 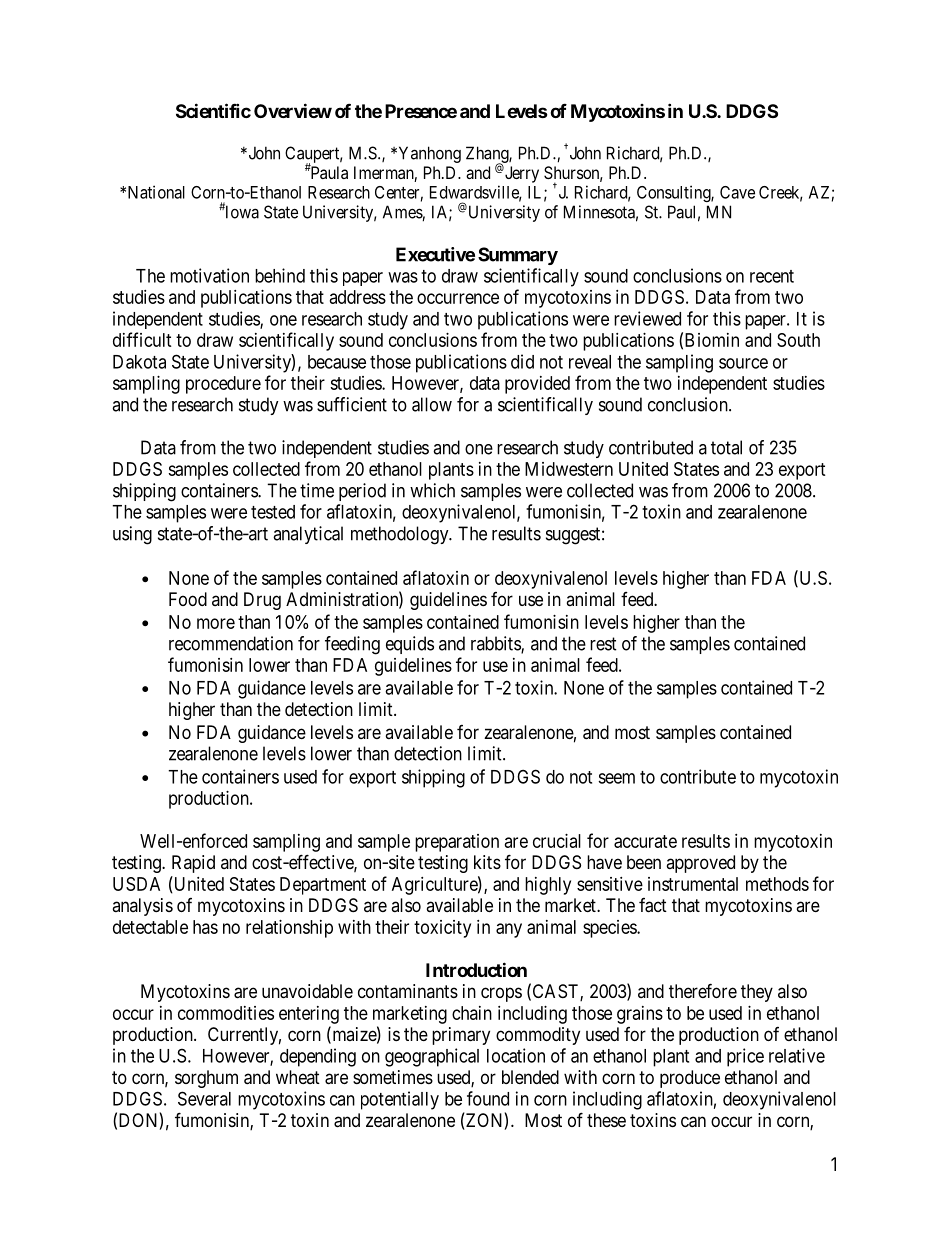 I want to click on Summary, so click(x=518, y=256).
